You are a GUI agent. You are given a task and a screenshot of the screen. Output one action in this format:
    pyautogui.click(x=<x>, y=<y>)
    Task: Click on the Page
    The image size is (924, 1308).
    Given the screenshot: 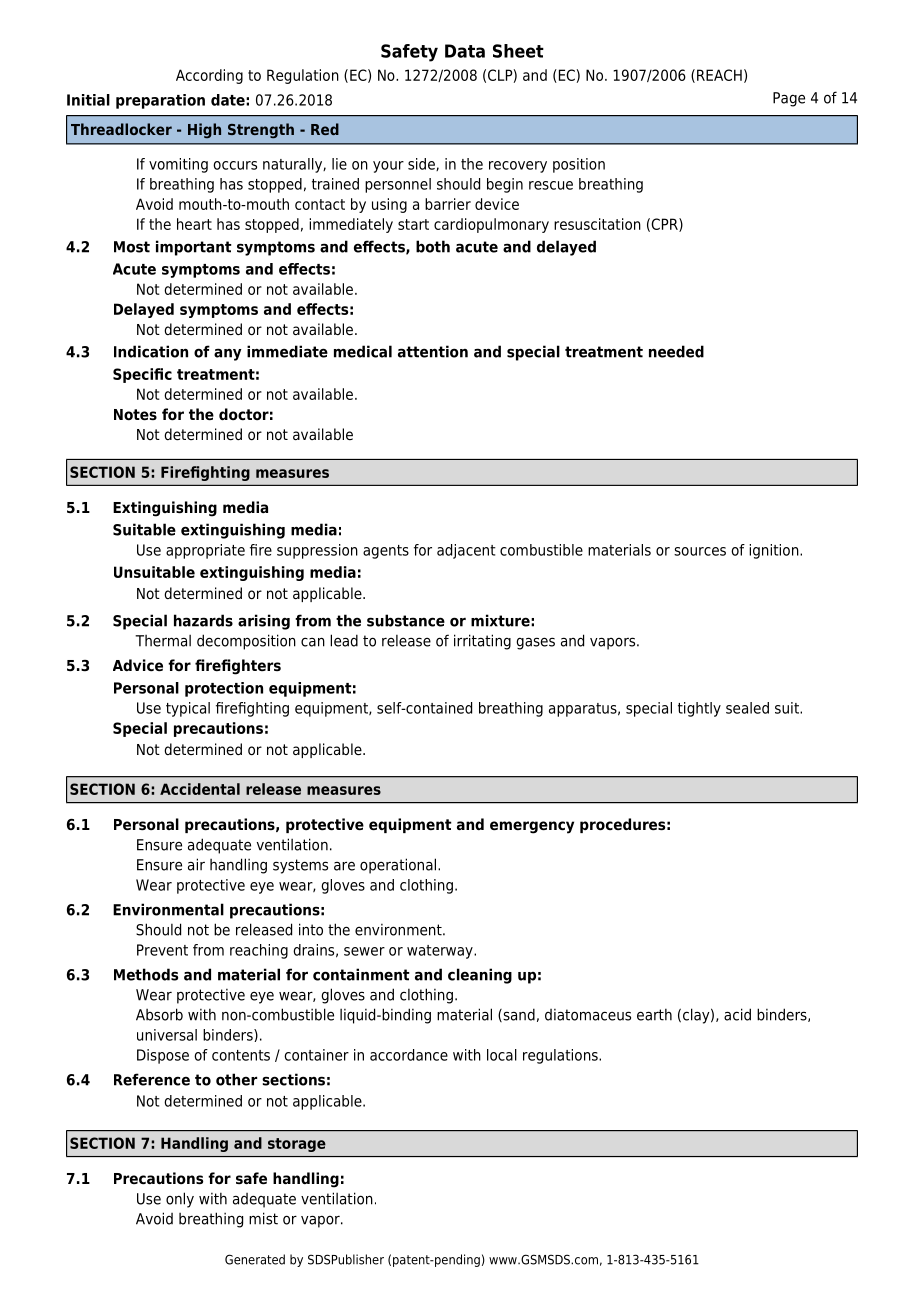 What is the action you would take?
    pyautogui.click(x=789, y=99)
